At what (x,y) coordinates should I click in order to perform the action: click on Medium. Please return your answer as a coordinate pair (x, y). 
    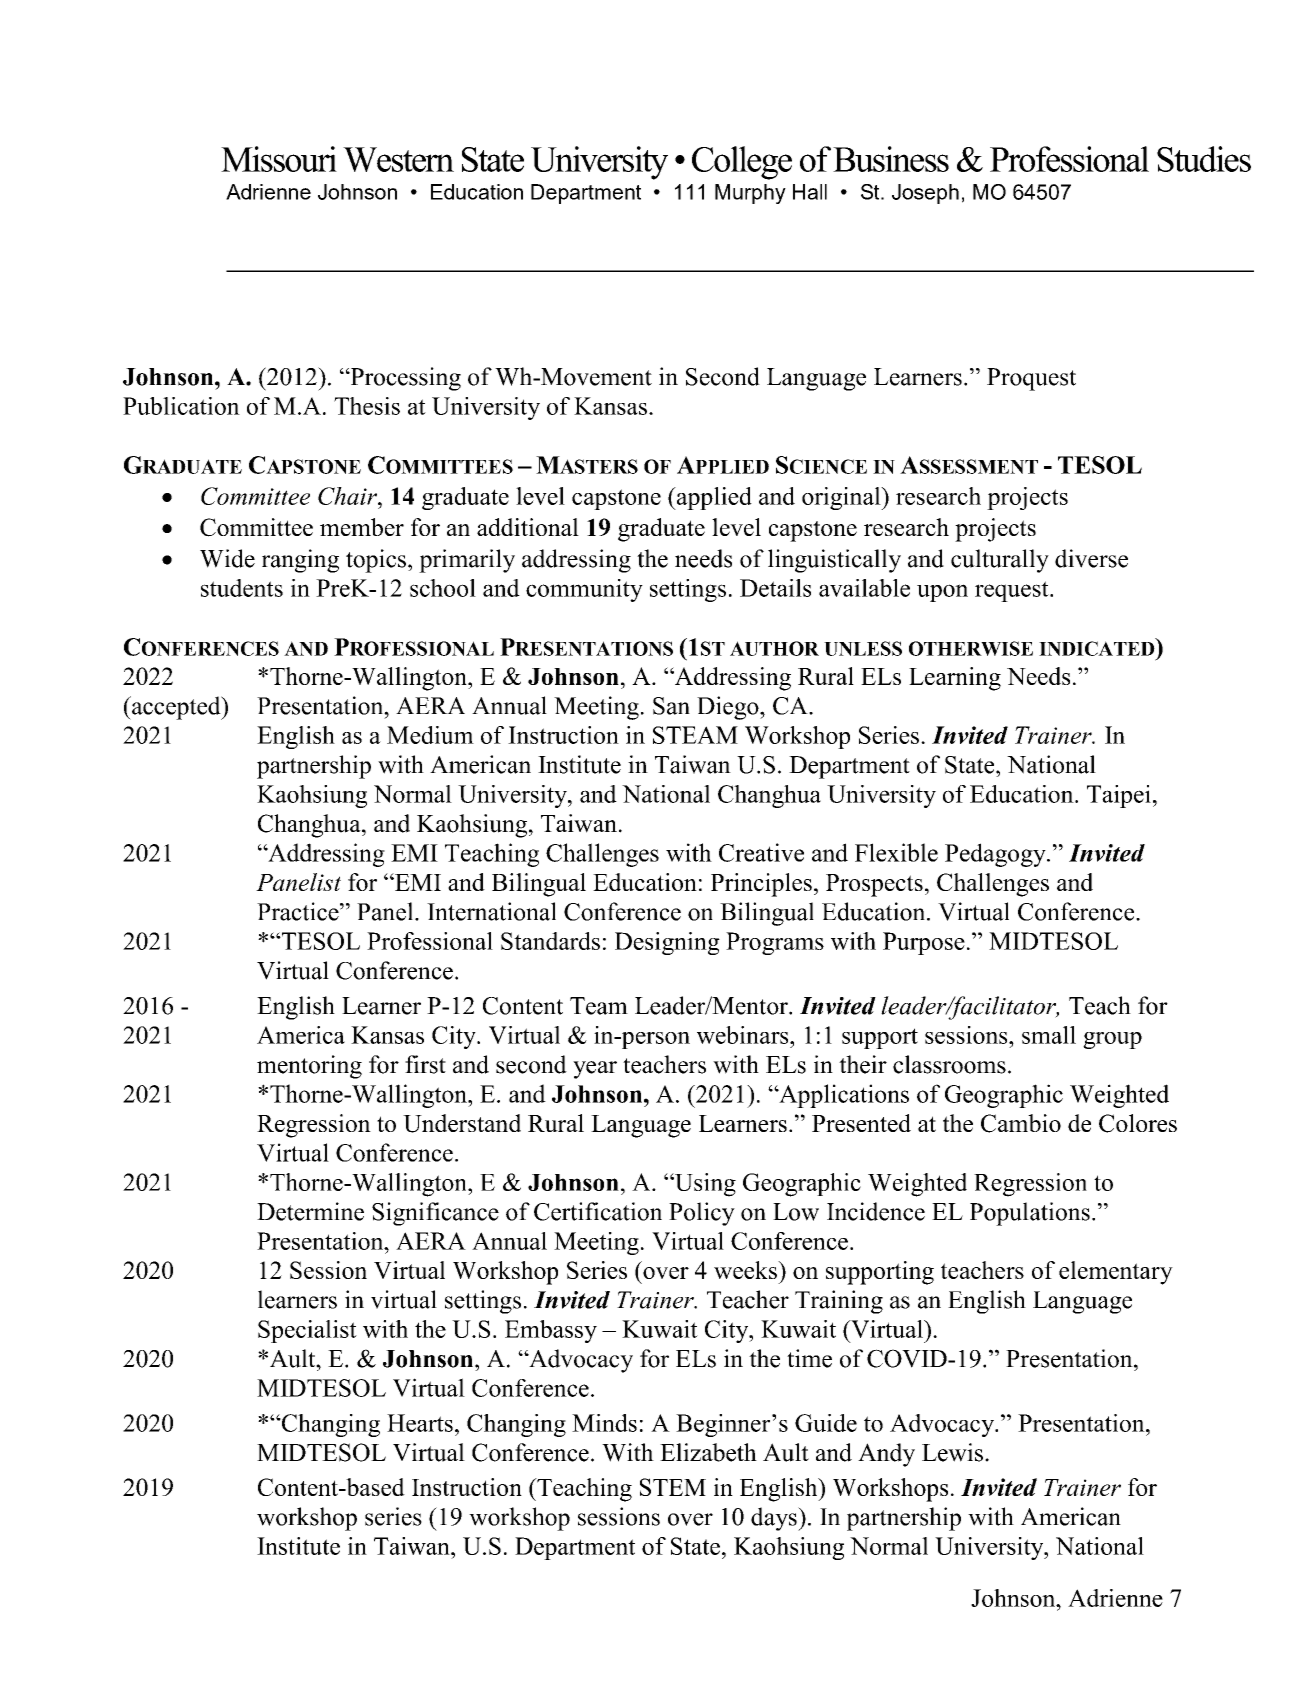
    Looking at the image, I should click on (430, 735).
